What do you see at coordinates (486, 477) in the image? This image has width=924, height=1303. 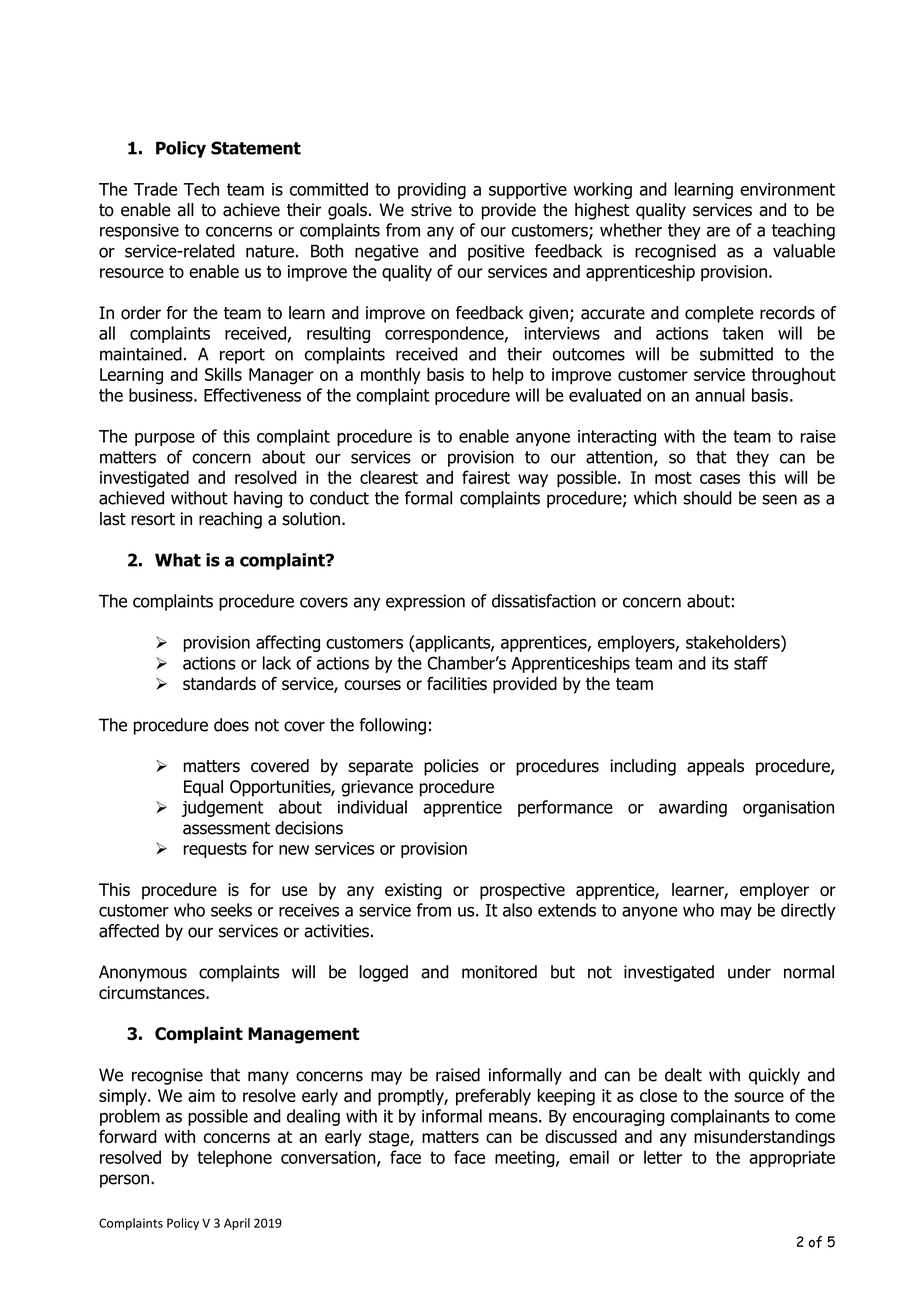 I see `fairest` at bounding box center [486, 477].
